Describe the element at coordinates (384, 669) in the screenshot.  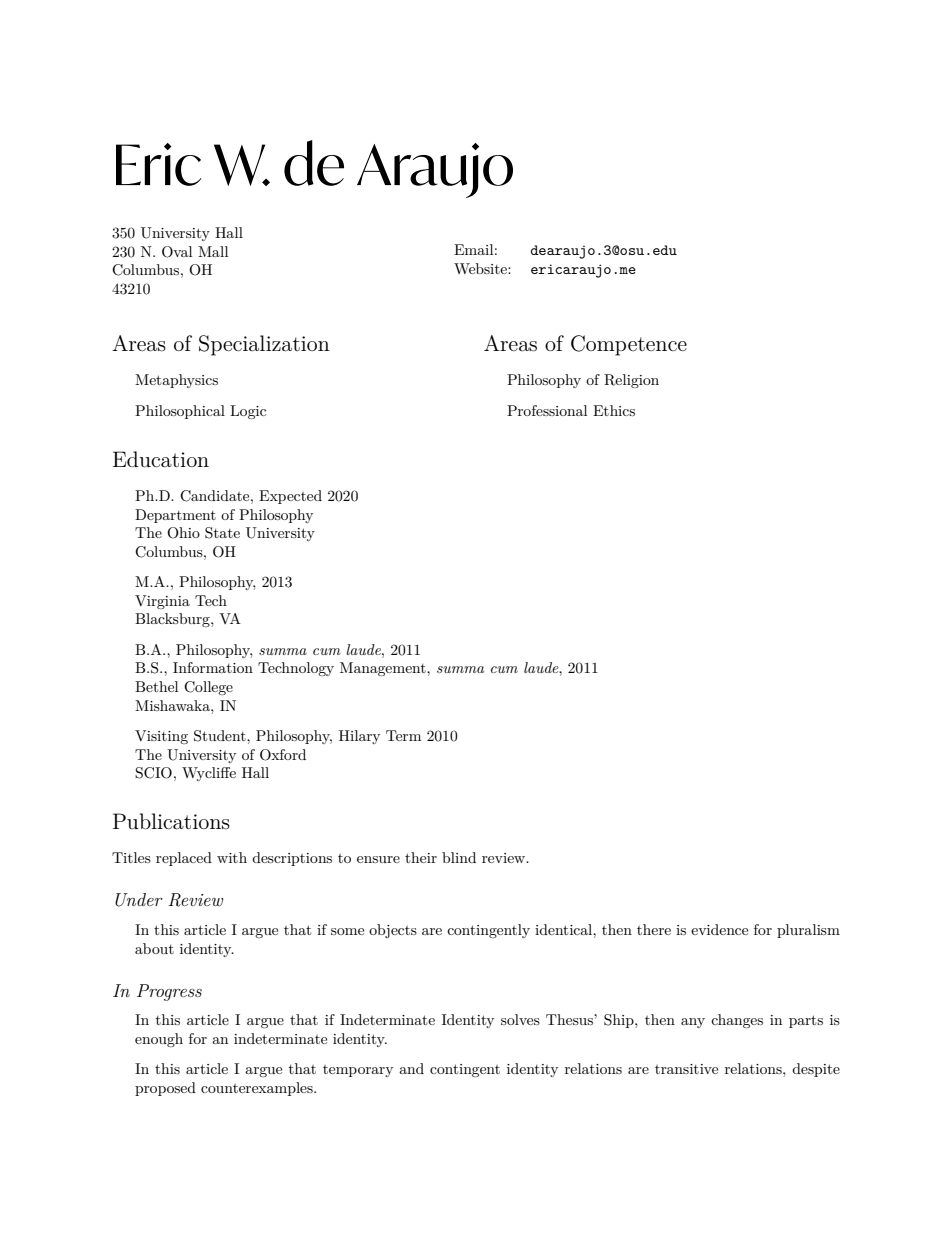
I see `Management` at that location.
